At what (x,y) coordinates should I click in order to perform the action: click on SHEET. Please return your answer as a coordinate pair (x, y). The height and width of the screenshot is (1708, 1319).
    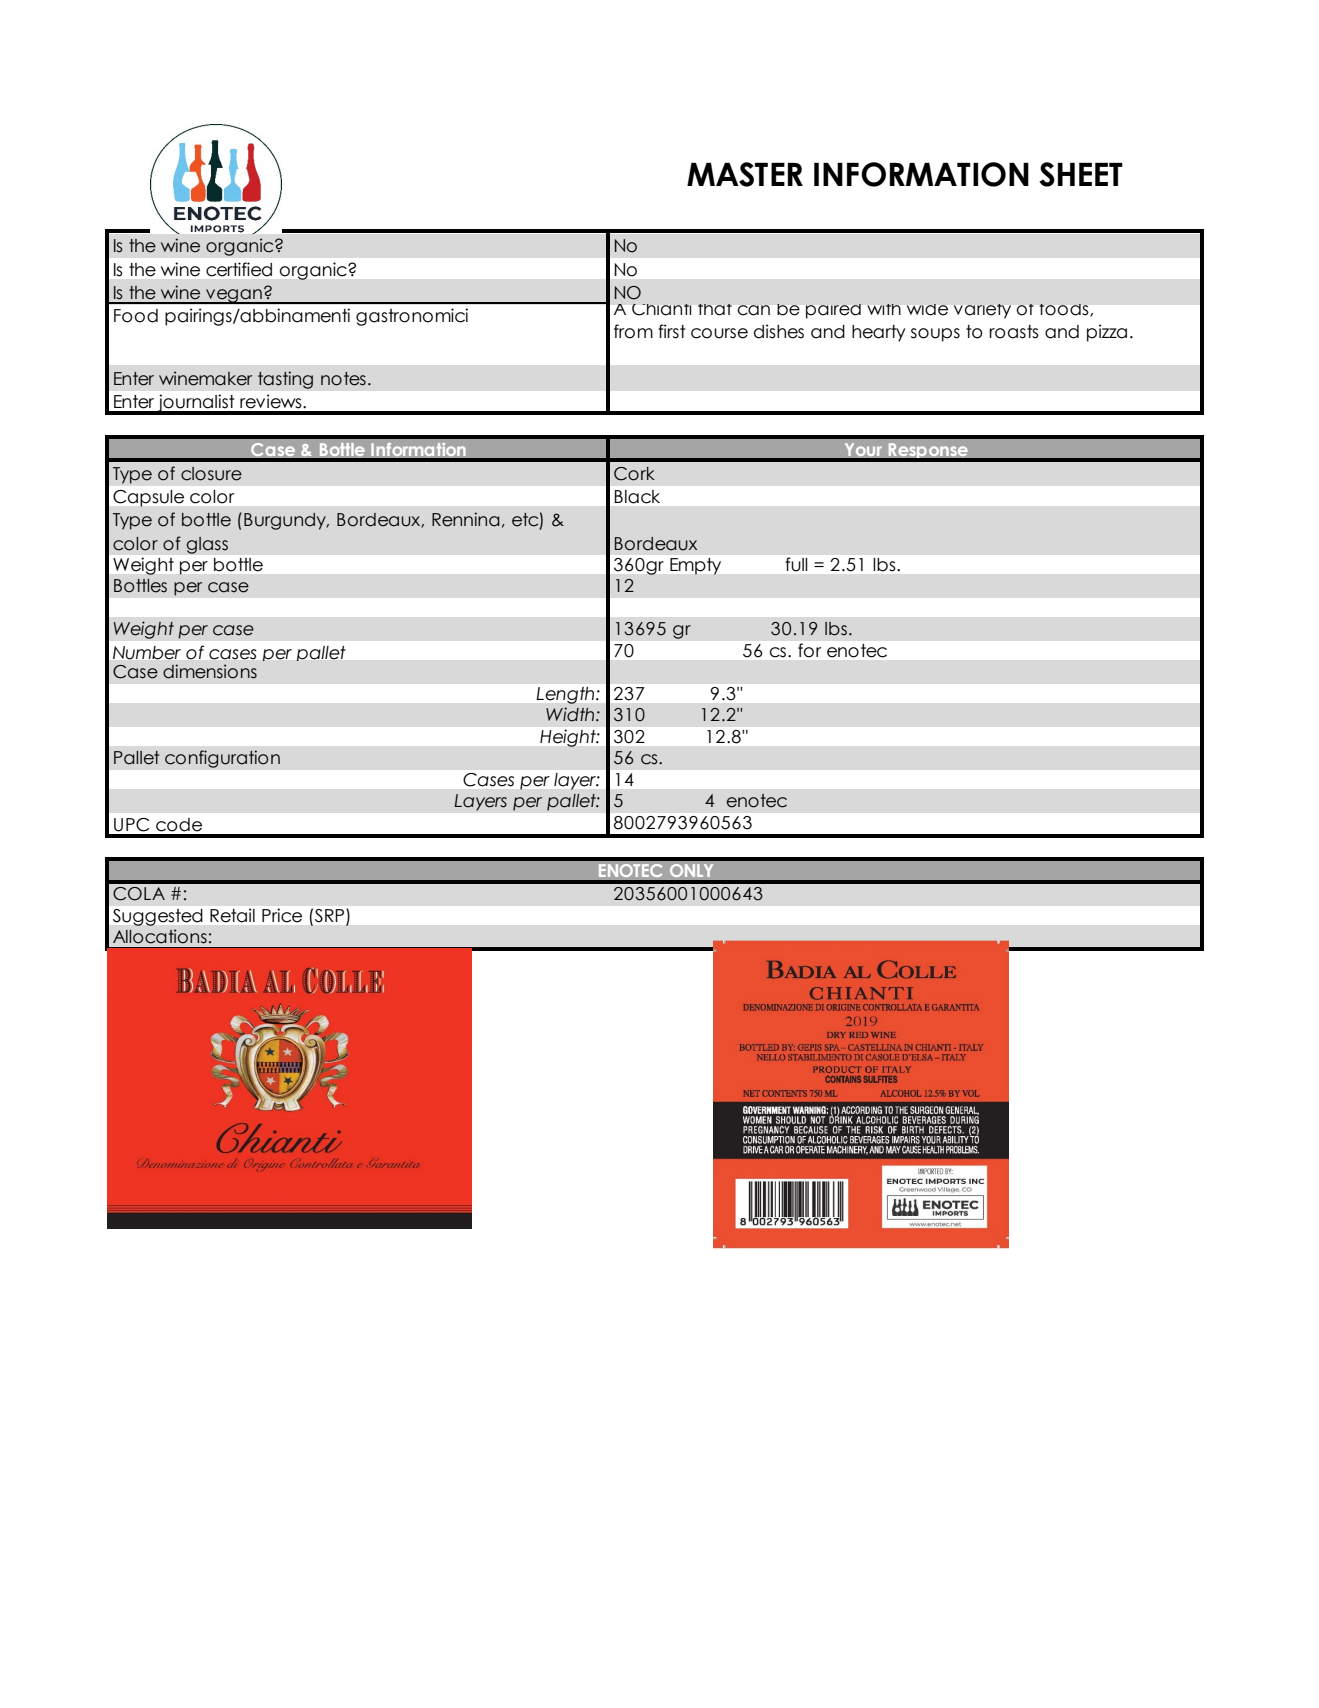
    Looking at the image, I should click on (1081, 174).
